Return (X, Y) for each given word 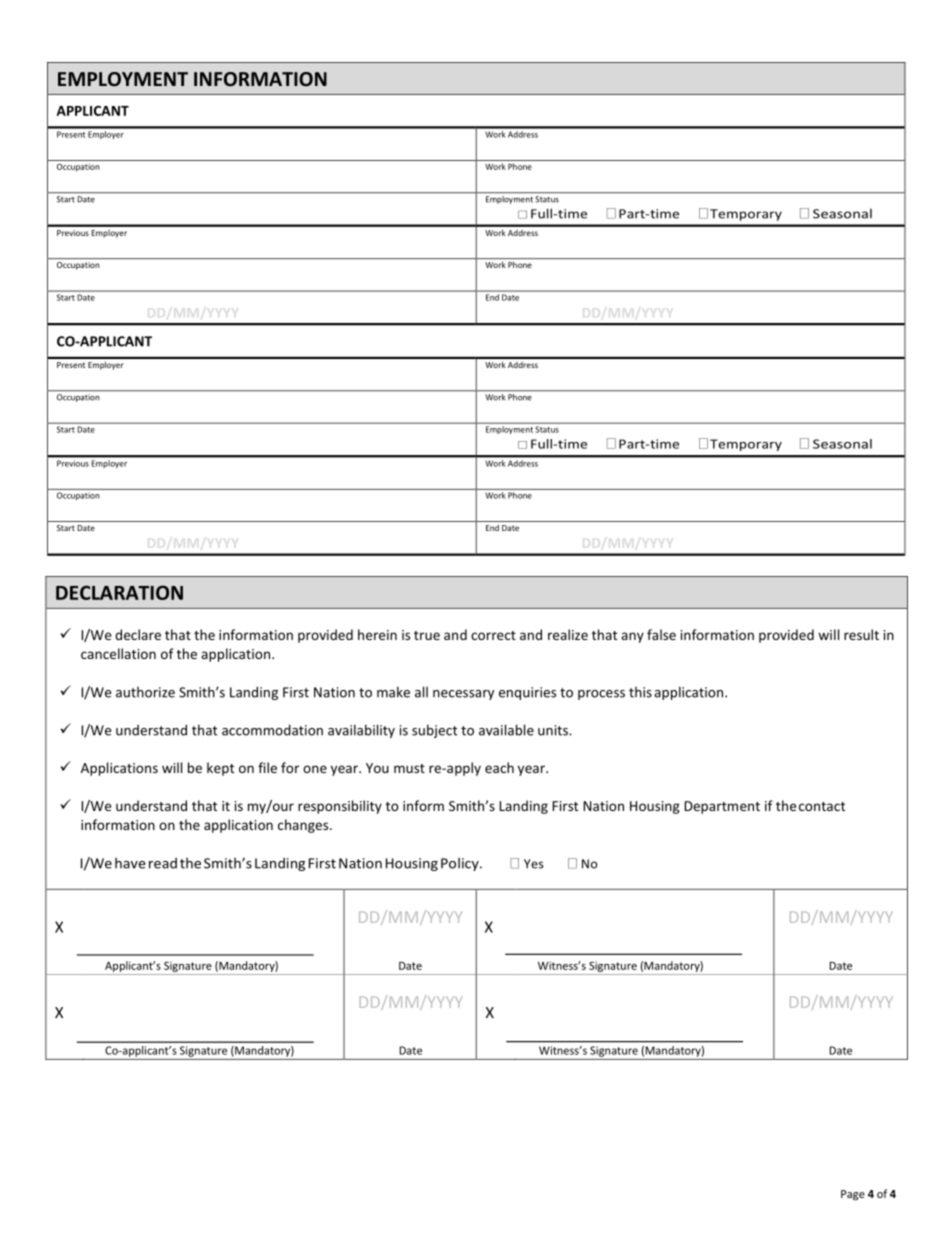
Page (853, 1195)
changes (304, 826)
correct (493, 635)
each (499, 767)
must (409, 768)
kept (220, 769)
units (554, 730)
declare (138, 634)
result (861, 634)
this (640, 692)
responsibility (340, 807)
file (267, 767)
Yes (534, 864)
